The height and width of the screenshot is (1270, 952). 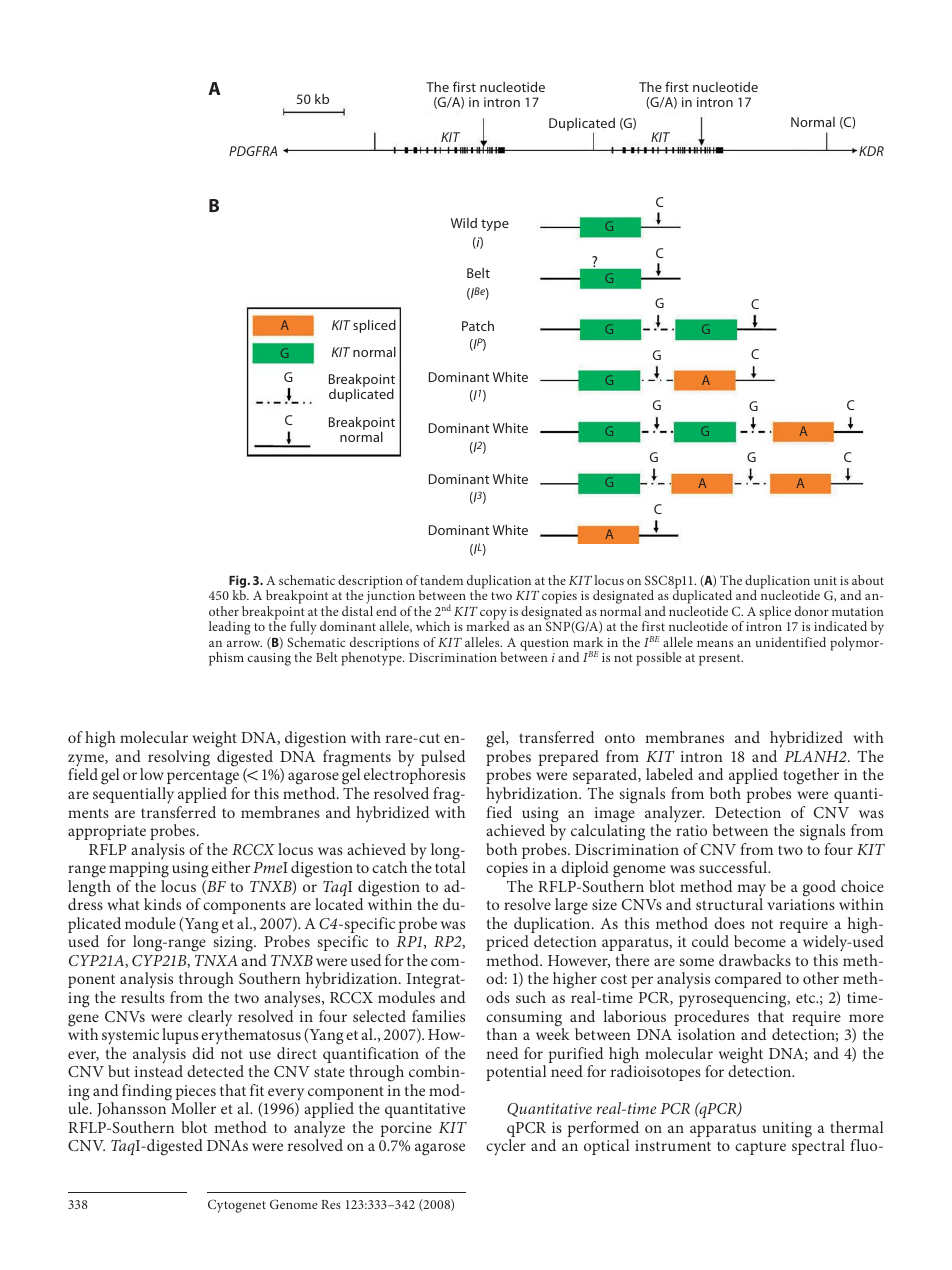 What do you see at coordinates (734, 867) in the screenshot?
I see `successful` at bounding box center [734, 867].
